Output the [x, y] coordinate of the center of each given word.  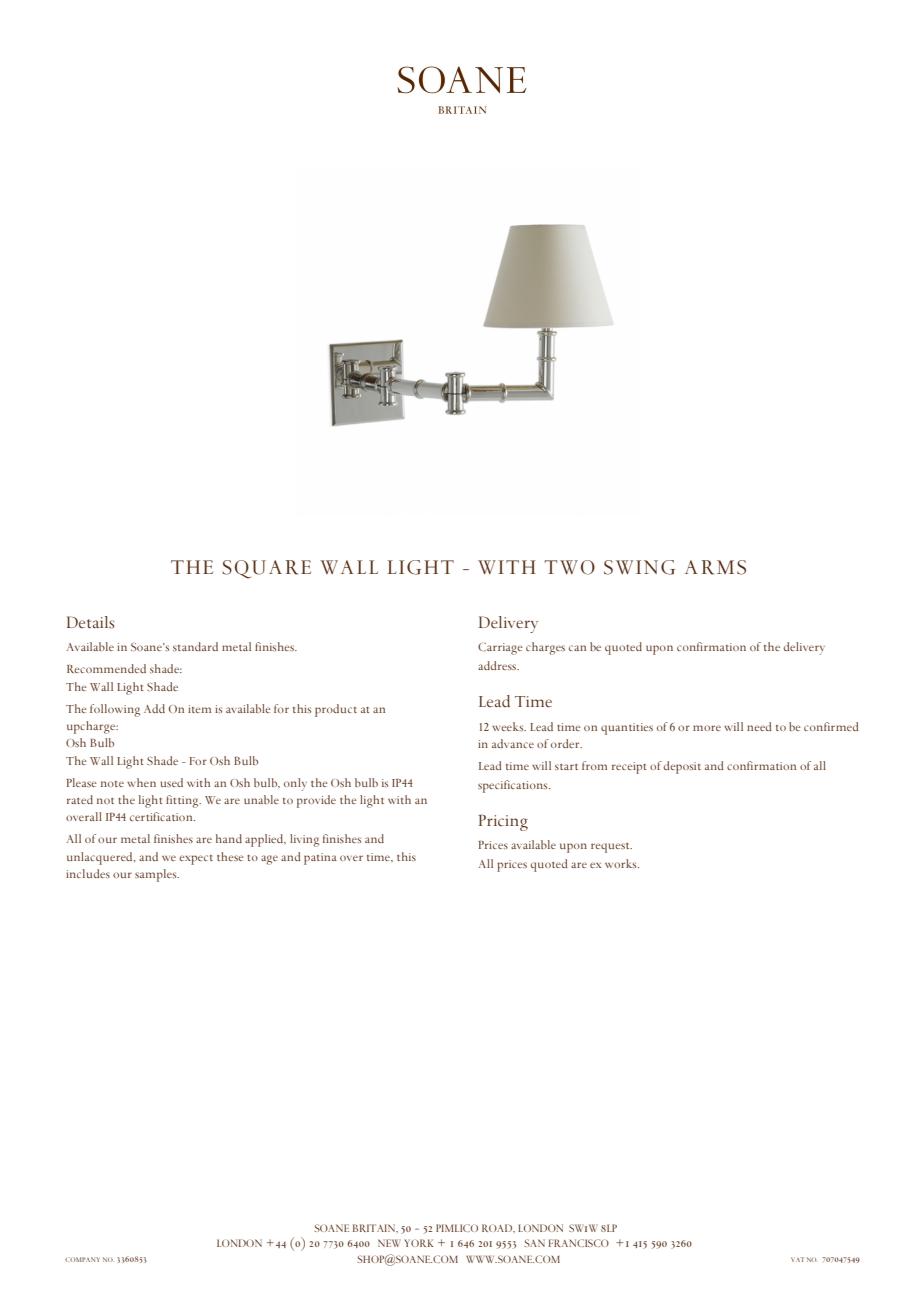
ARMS [715, 567]
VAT [798, 1259]
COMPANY [82, 1259]
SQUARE [266, 569]
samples [157, 875]
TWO [570, 567]
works [622, 863]
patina [320, 859]
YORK [419, 1243]
